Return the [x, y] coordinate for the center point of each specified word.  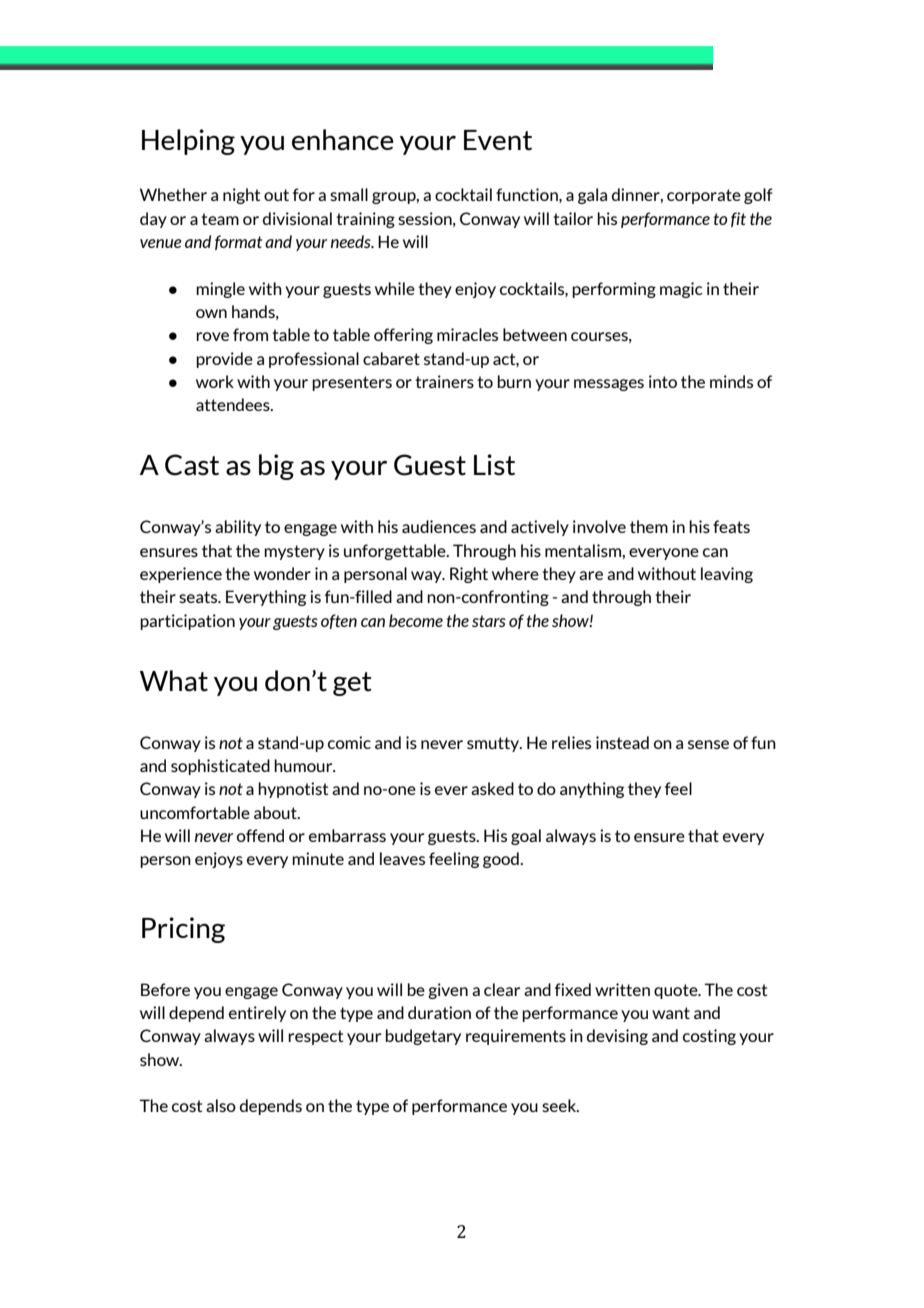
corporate [704, 196]
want [671, 1013]
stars [489, 621]
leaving [727, 575]
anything [592, 790]
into [663, 381]
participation [187, 622]
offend [260, 835]
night [241, 196]
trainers [444, 381]
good [502, 860]
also [221, 1105]
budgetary [423, 1037]
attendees [234, 404]
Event [498, 140]
